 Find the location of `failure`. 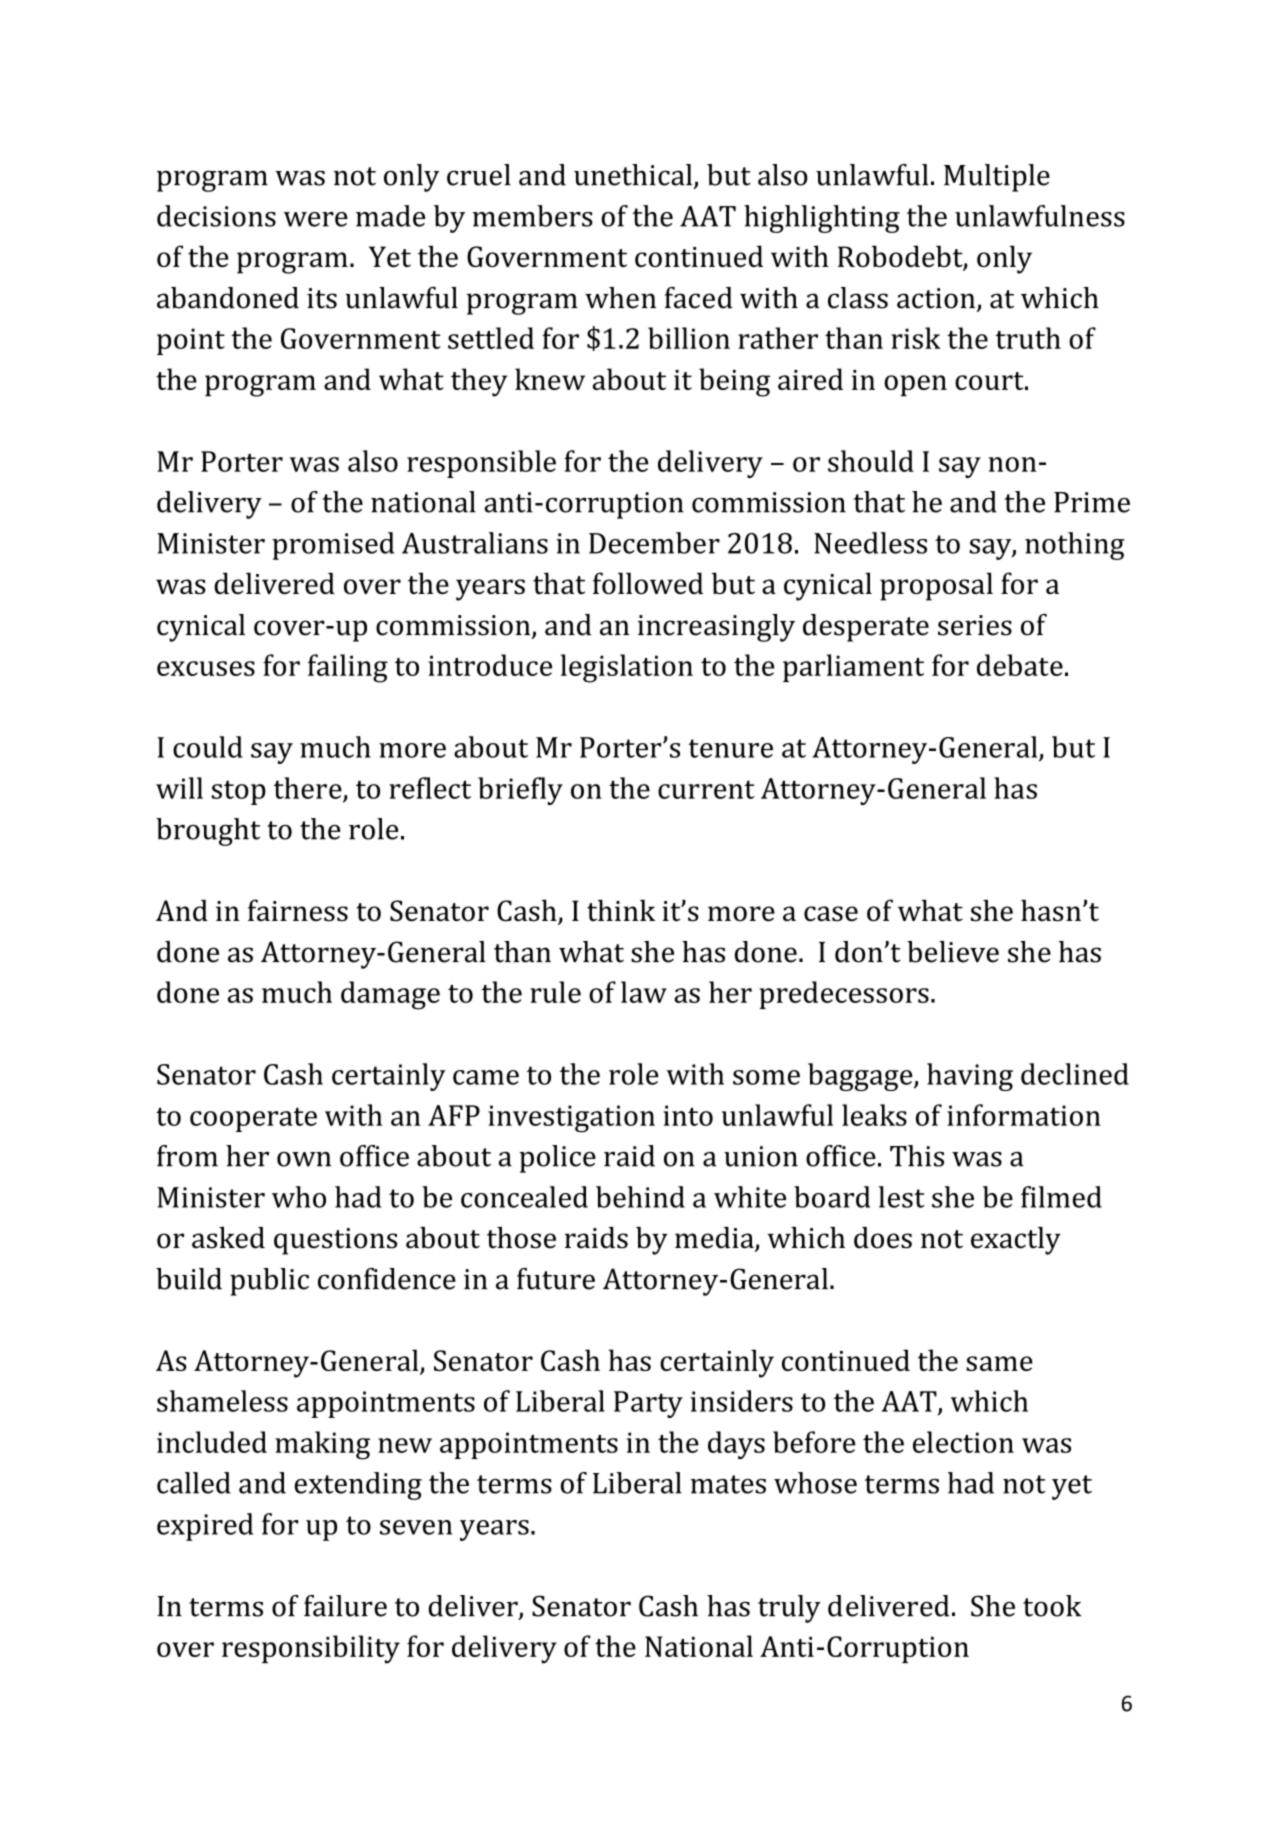

failure is located at coordinates (345, 1606).
